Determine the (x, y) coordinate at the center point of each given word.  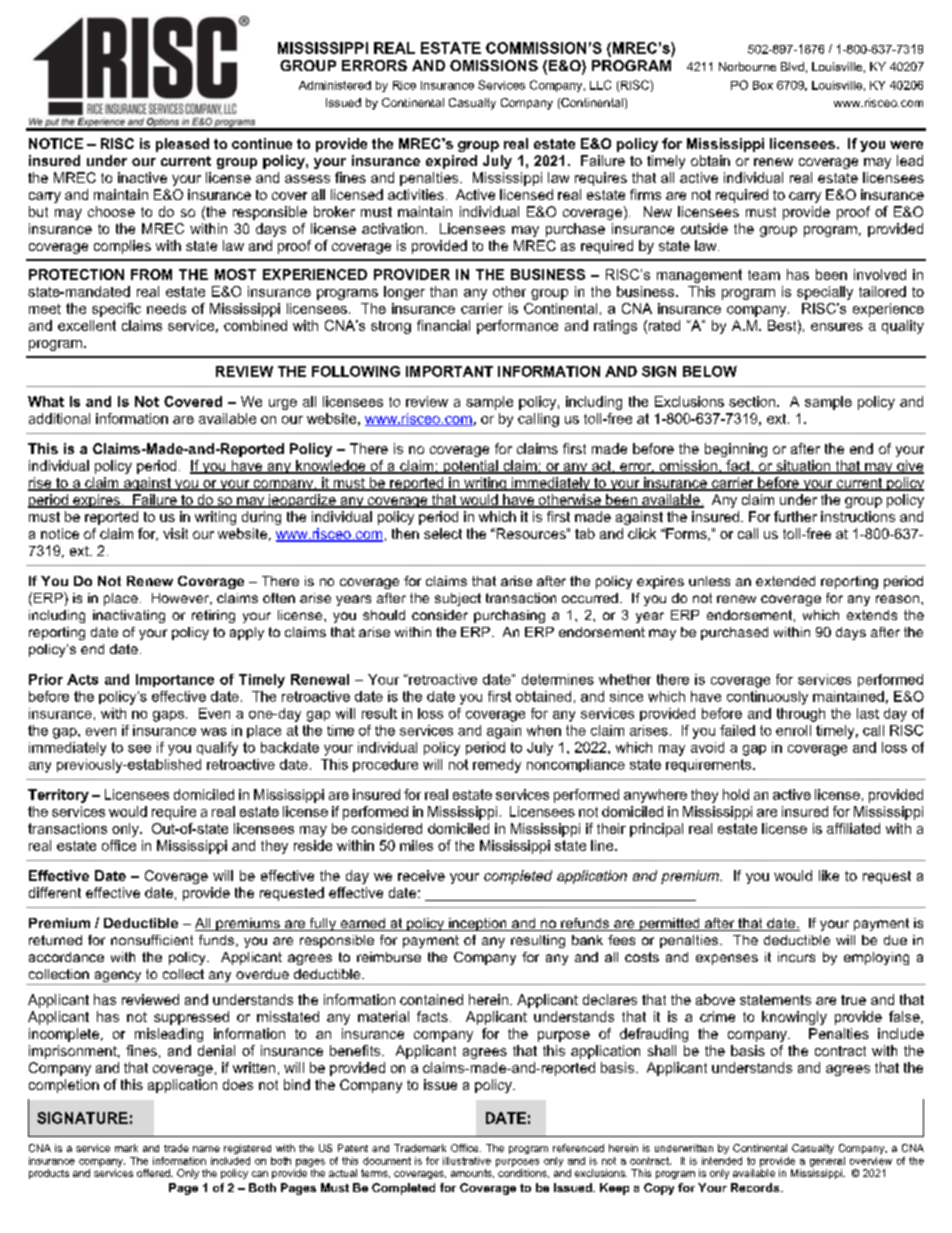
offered (154, 1173)
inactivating (129, 616)
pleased (182, 145)
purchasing (509, 616)
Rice (404, 85)
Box (763, 85)
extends (872, 615)
